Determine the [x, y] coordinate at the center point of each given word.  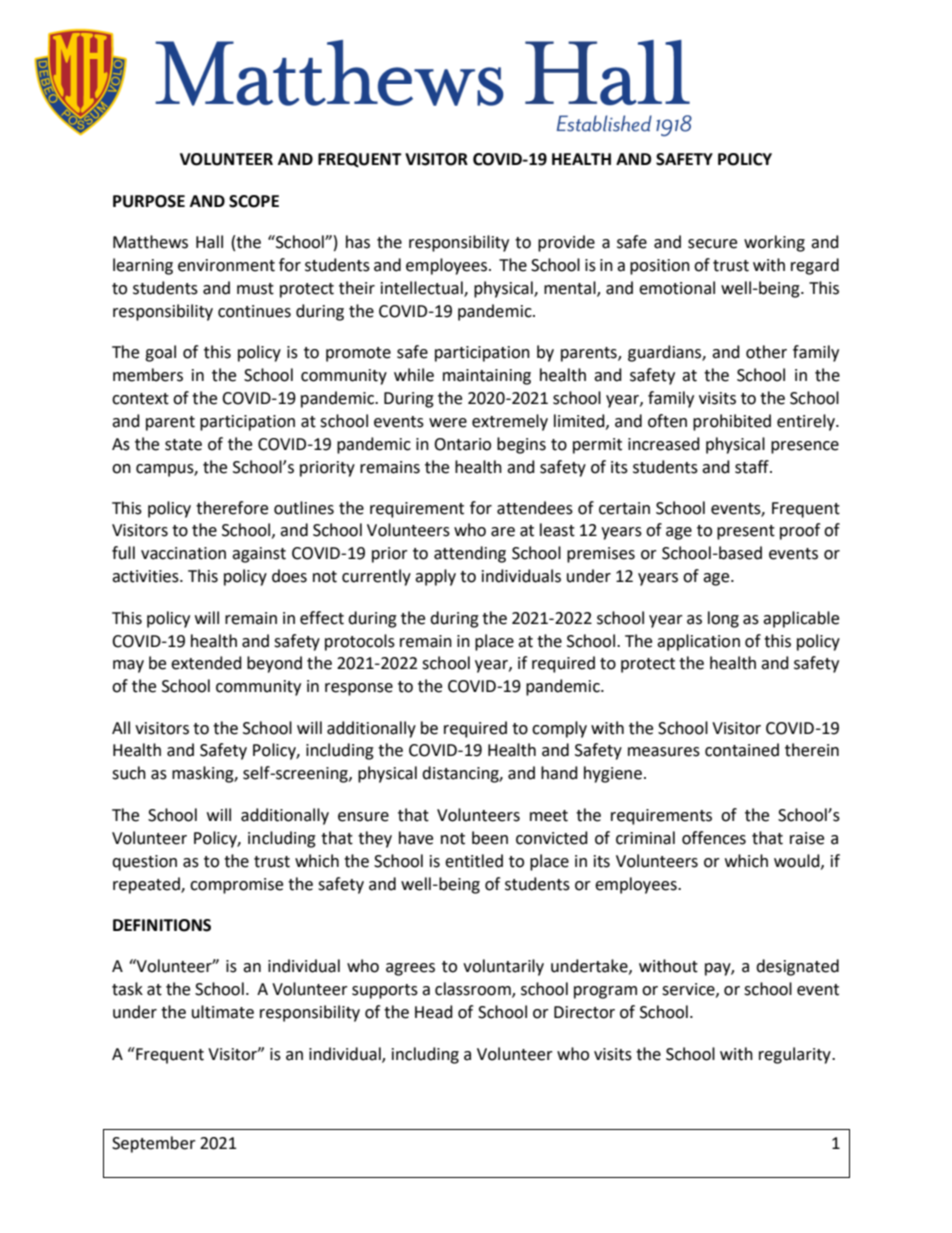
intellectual [423, 289]
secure [712, 244]
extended [206, 663]
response [359, 689]
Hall [209, 242]
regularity [796, 1055]
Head [434, 1012]
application [698, 642]
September [154, 1144]
